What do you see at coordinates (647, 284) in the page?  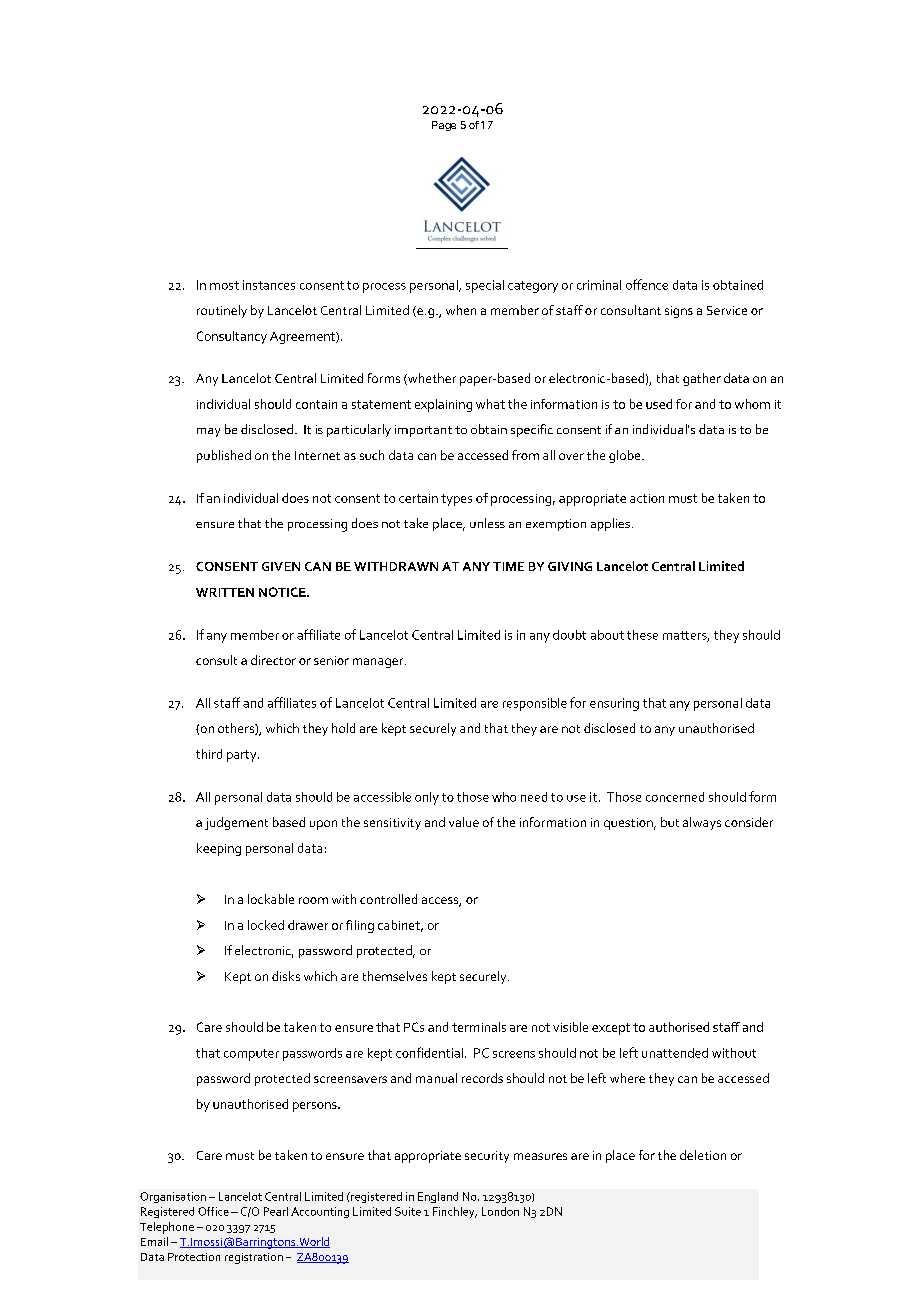 I see `offence` at bounding box center [647, 284].
